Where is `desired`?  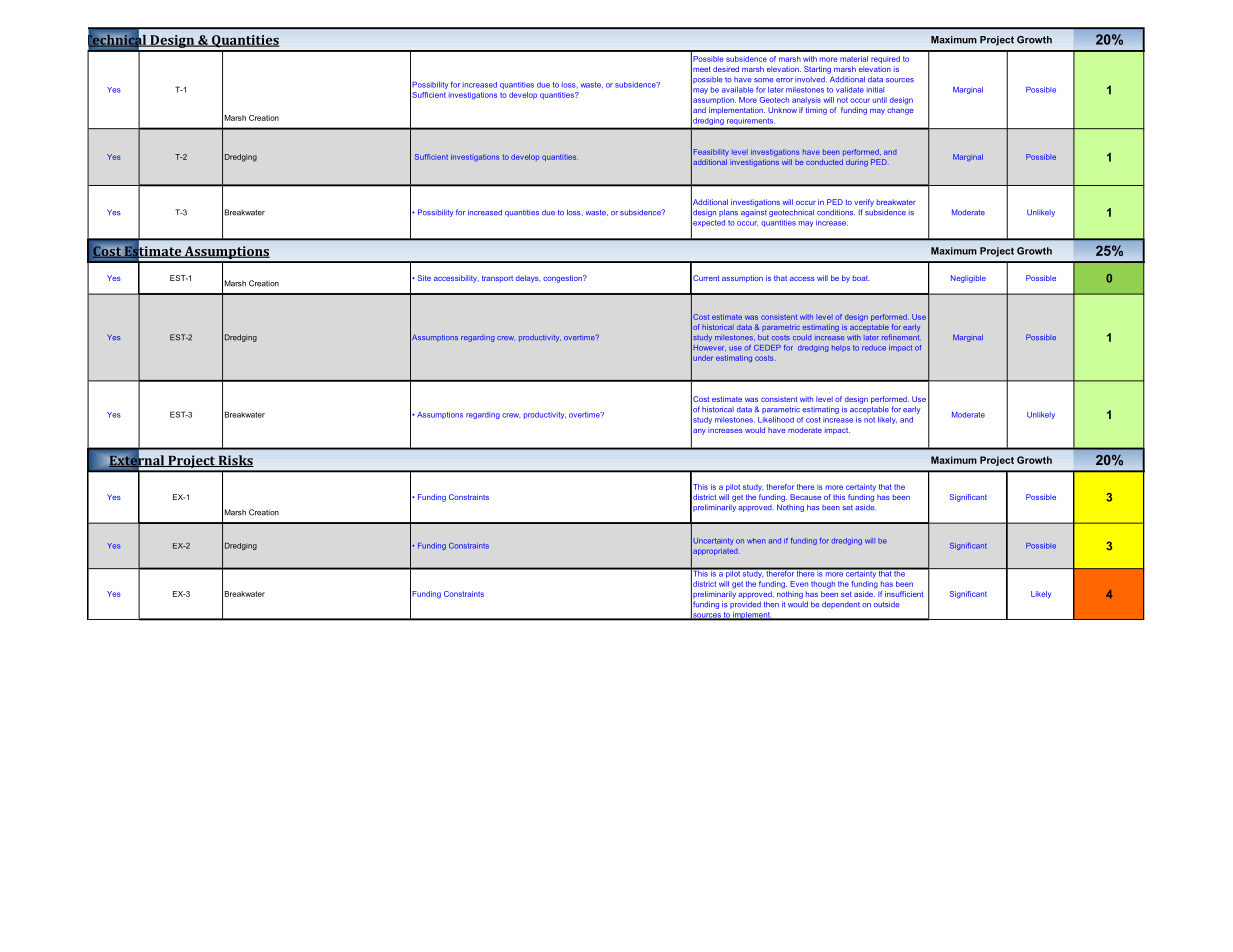 desired is located at coordinates (726, 69).
